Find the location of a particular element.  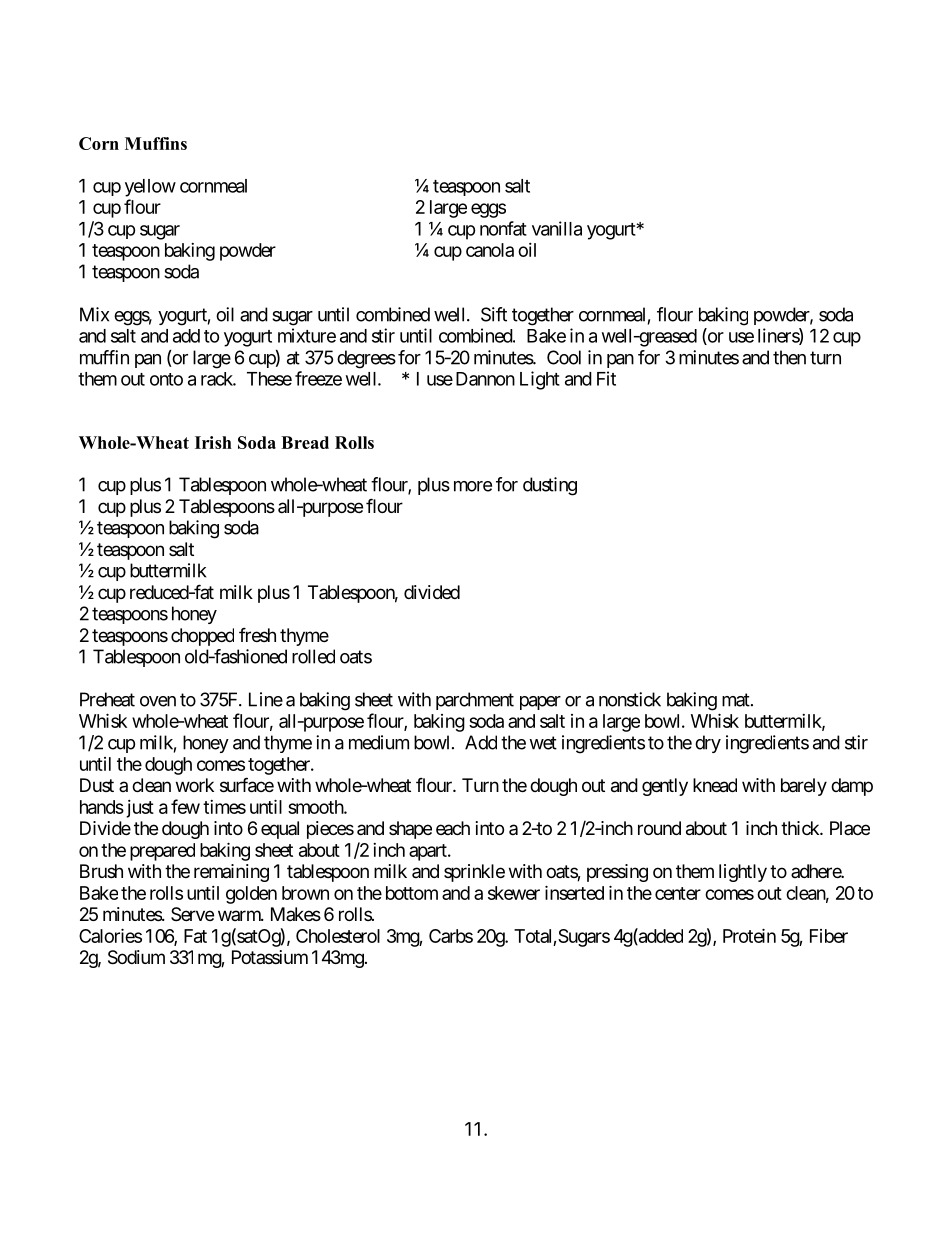

Protein is located at coordinates (749, 935).
